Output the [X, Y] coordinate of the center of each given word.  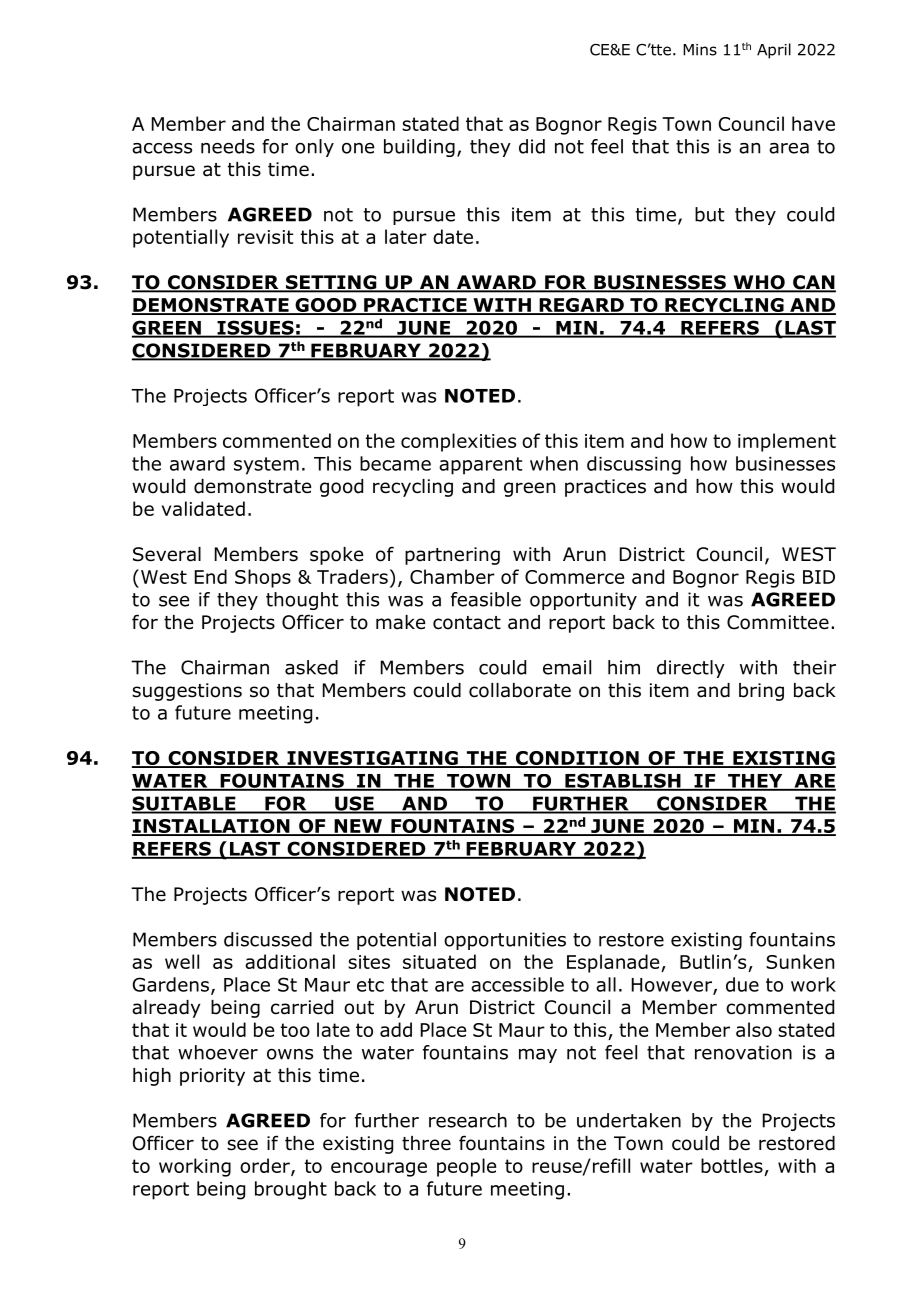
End [211, 576]
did [532, 146]
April [774, 51]
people [466, 1167]
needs [228, 146]
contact [467, 623]
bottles [732, 1165]
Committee [778, 622]
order [266, 1166]
